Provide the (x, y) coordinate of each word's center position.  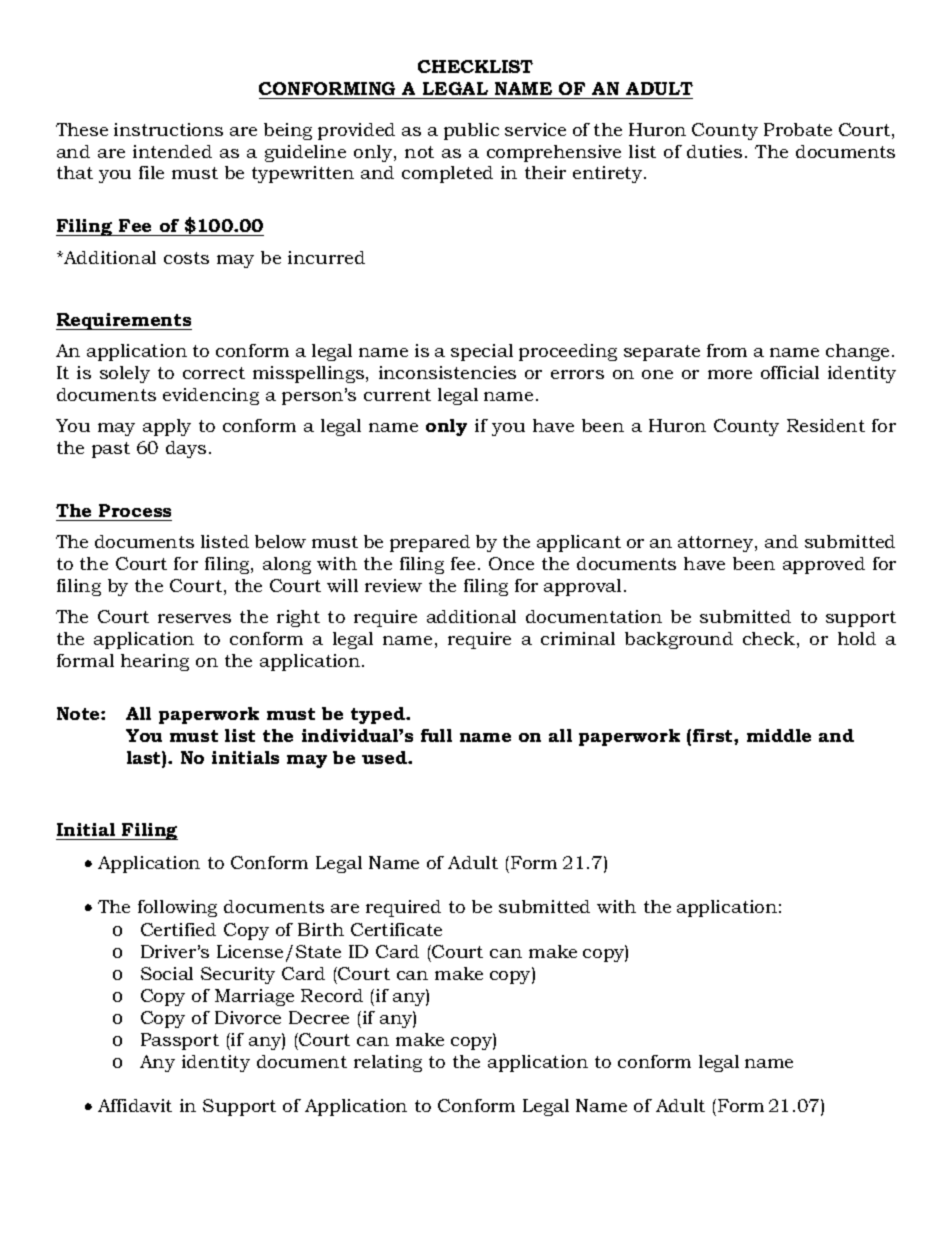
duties (714, 151)
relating (388, 1063)
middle (779, 735)
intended (172, 151)
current (397, 395)
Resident (826, 425)
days (186, 449)
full (436, 735)
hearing (155, 662)
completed (447, 174)
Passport (180, 1041)
